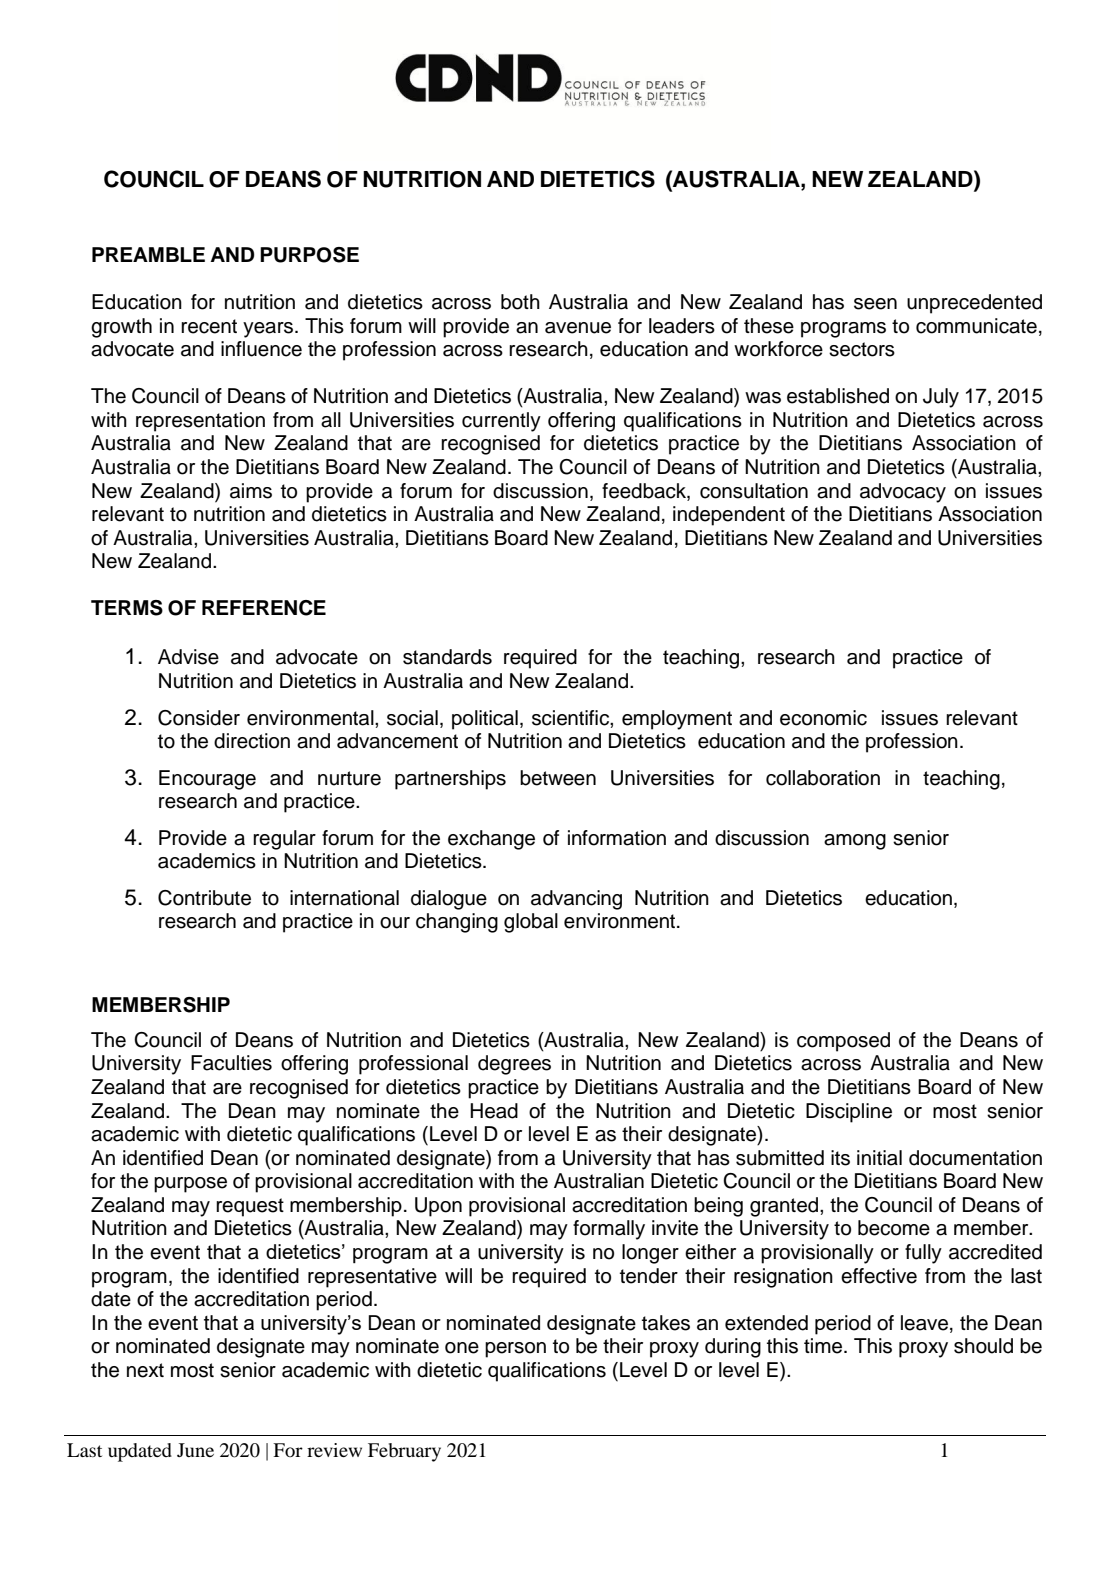 The width and height of the screenshot is (1110, 1569). I want to click on Faculties, so click(231, 1063).
